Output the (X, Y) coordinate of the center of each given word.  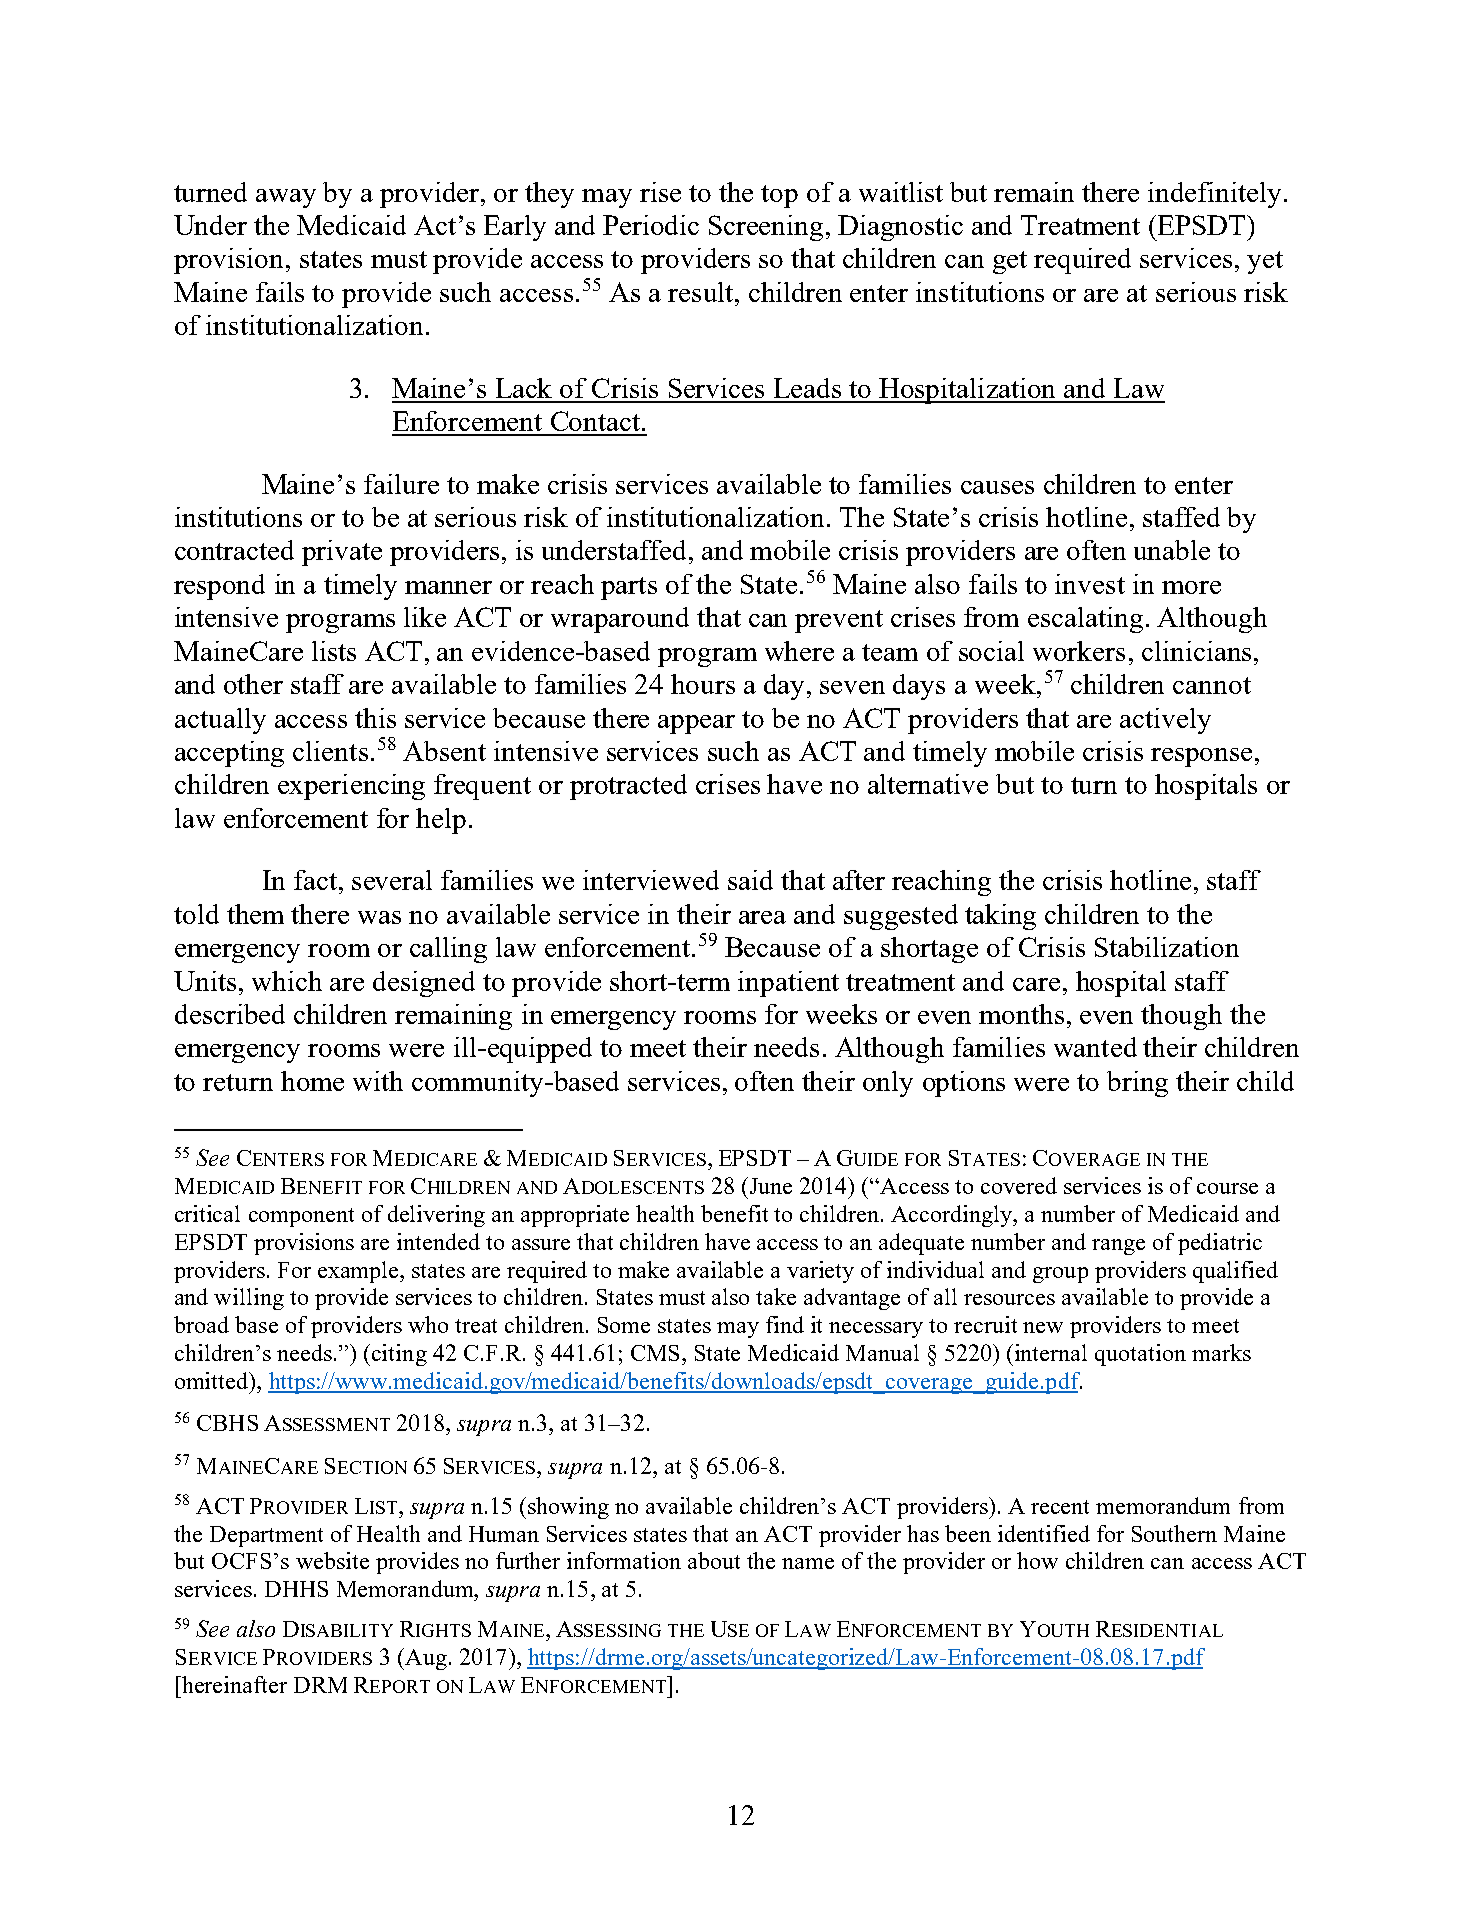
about (714, 1560)
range (1118, 1247)
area (762, 917)
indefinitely (1216, 195)
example (359, 1272)
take (776, 1296)
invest (1090, 584)
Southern (1174, 1533)
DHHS (296, 1589)
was (379, 917)
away (286, 198)
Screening (766, 228)
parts (629, 588)
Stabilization (1167, 947)
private (342, 553)
